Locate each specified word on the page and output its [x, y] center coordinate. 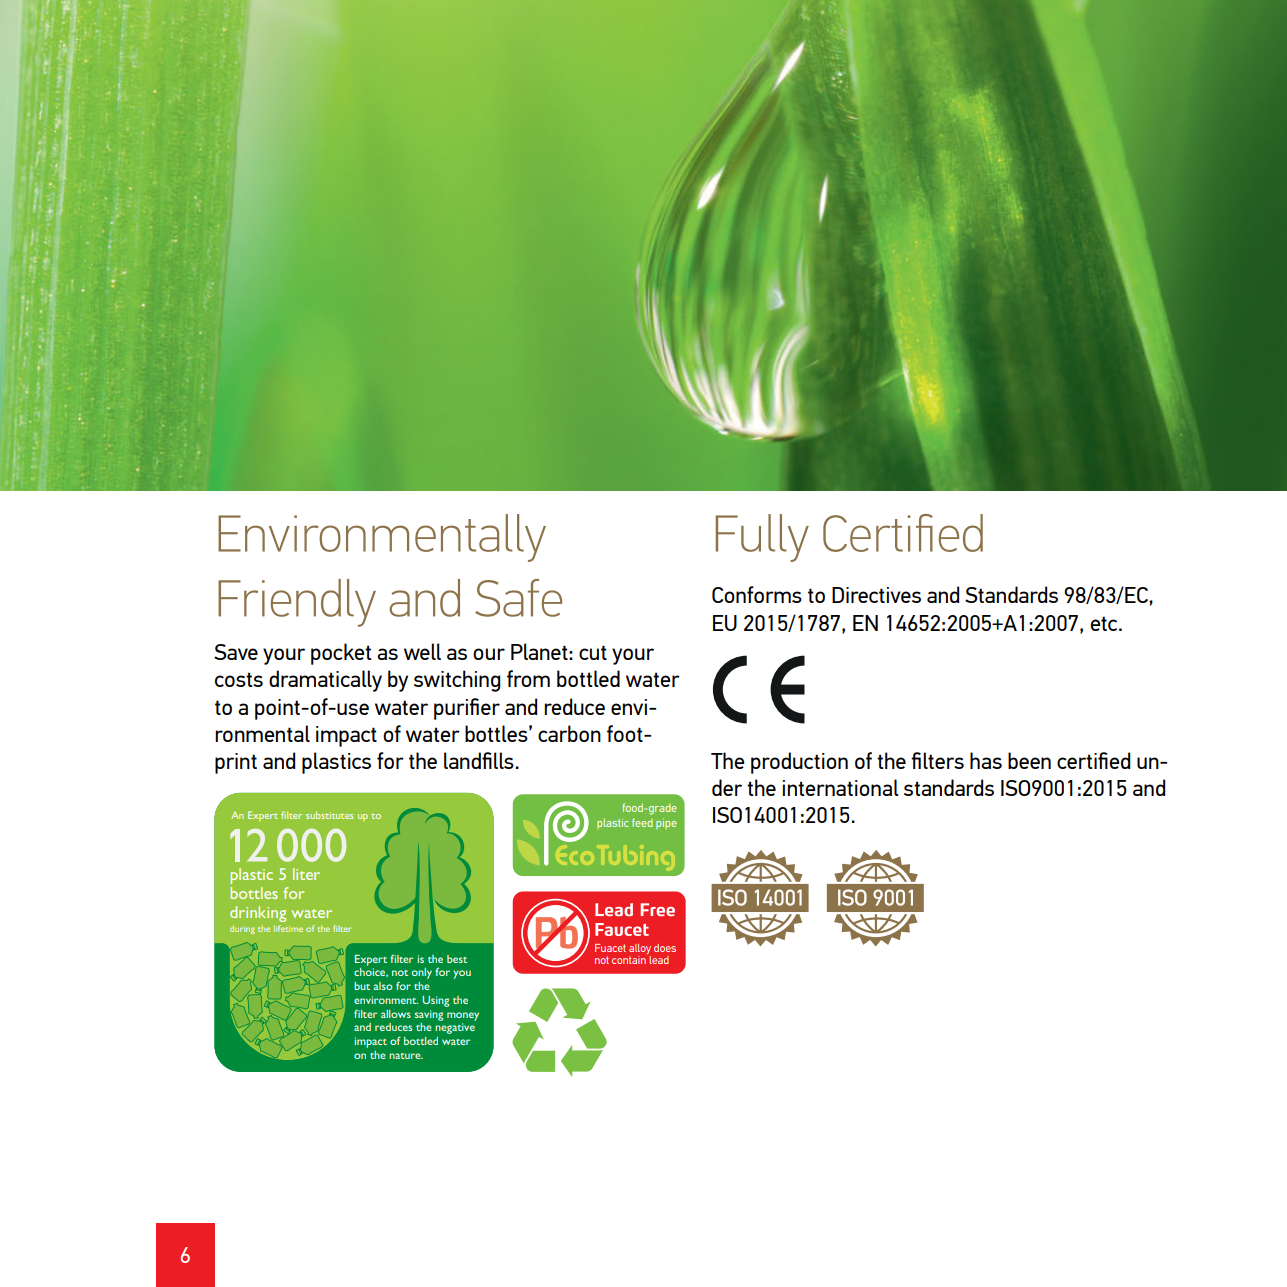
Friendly [297, 603]
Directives [876, 595]
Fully [762, 538]
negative [455, 1028]
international [841, 787]
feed [642, 822]
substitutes [329, 815]
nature [406, 1056]
